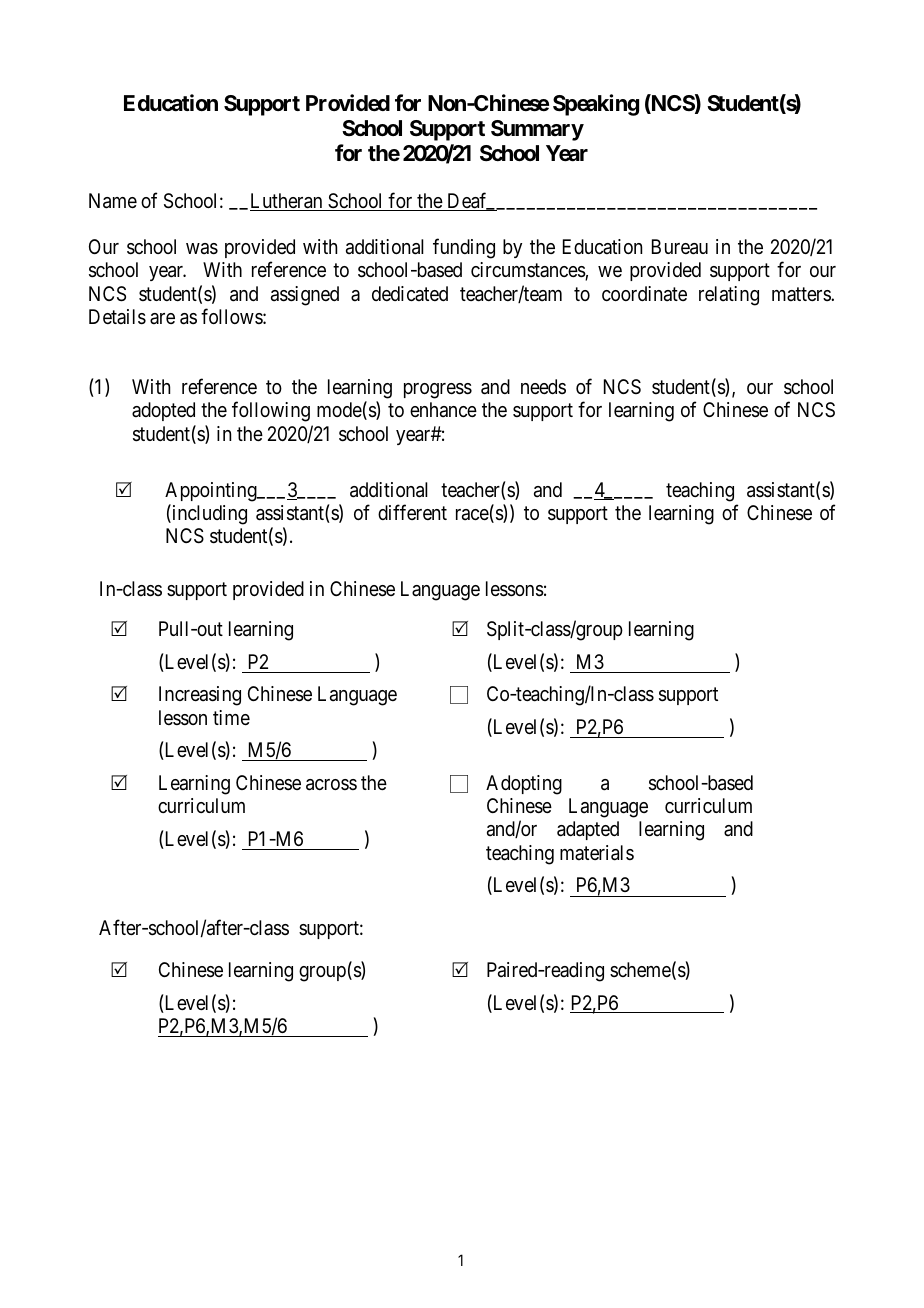 The height and width of the screenshot is (1308, 924). What do you see at coordinates (524, 785) in the screenshot?
I see `Adopting` at bounding box center [524, 785].
